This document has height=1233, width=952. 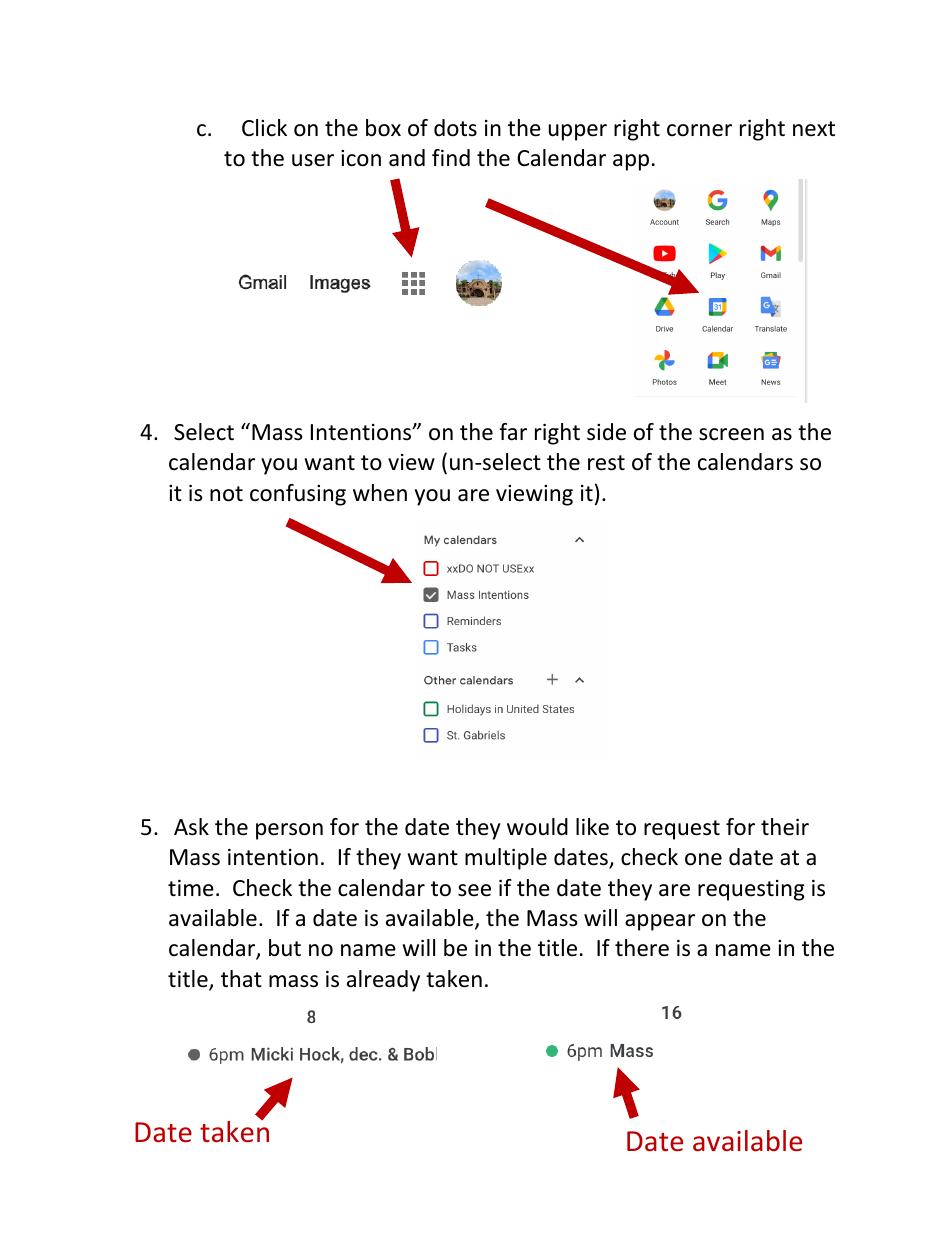 What do you see at coordinates (451, 158) in the document?
I see `find` at bounding box center [451, 158].
